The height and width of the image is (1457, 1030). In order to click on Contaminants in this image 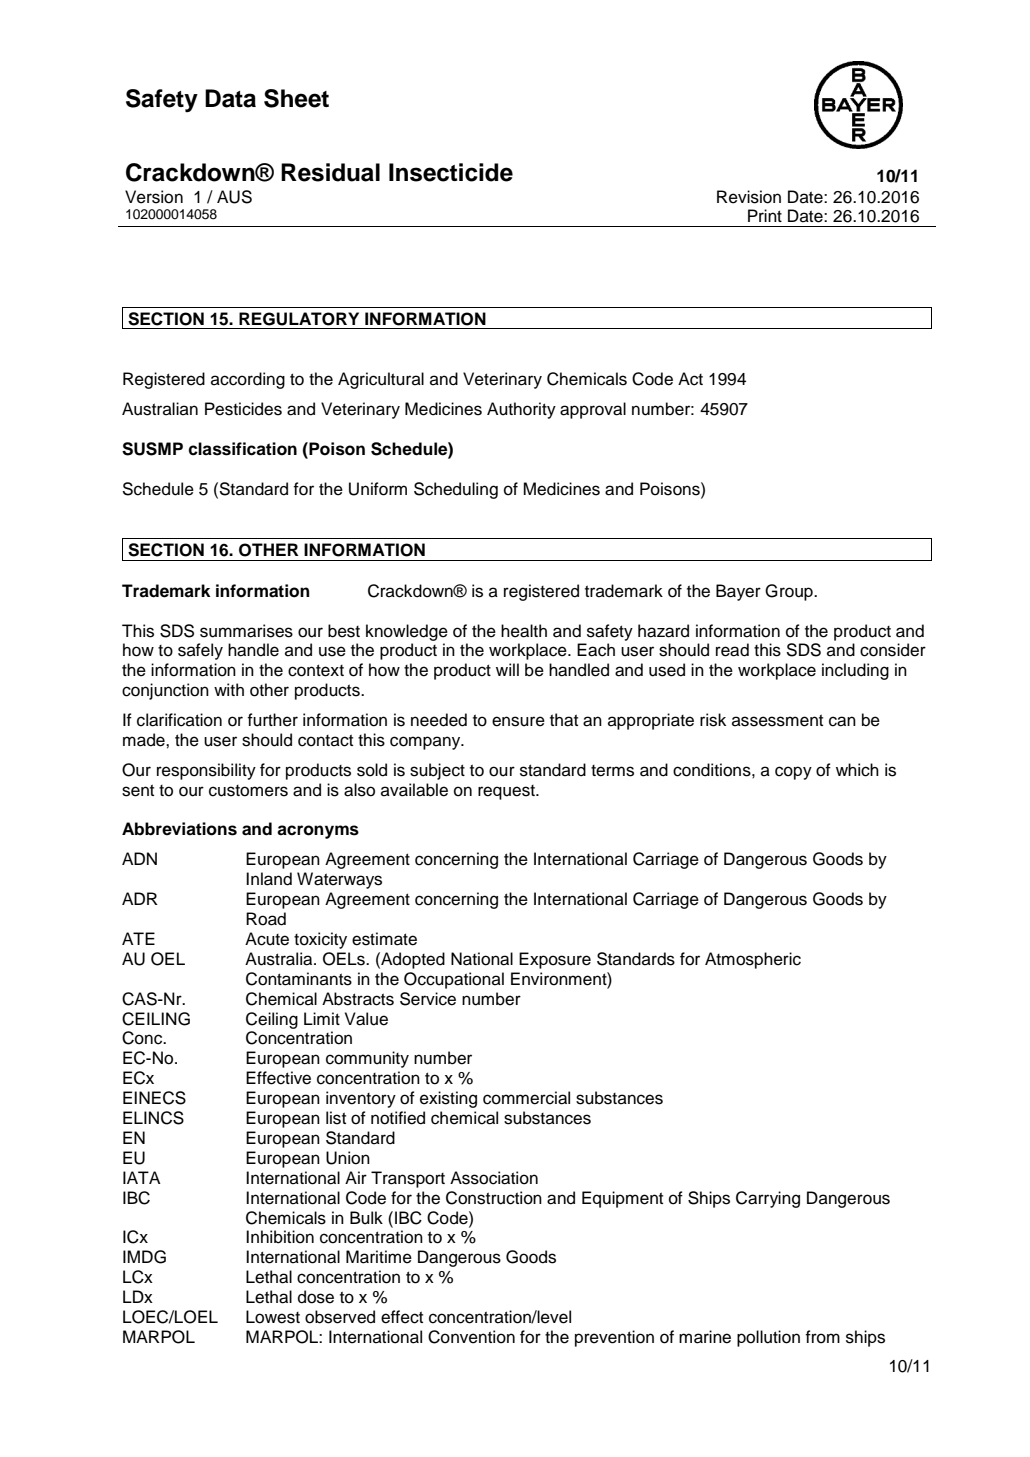, I will do `click(299, 979)`.
